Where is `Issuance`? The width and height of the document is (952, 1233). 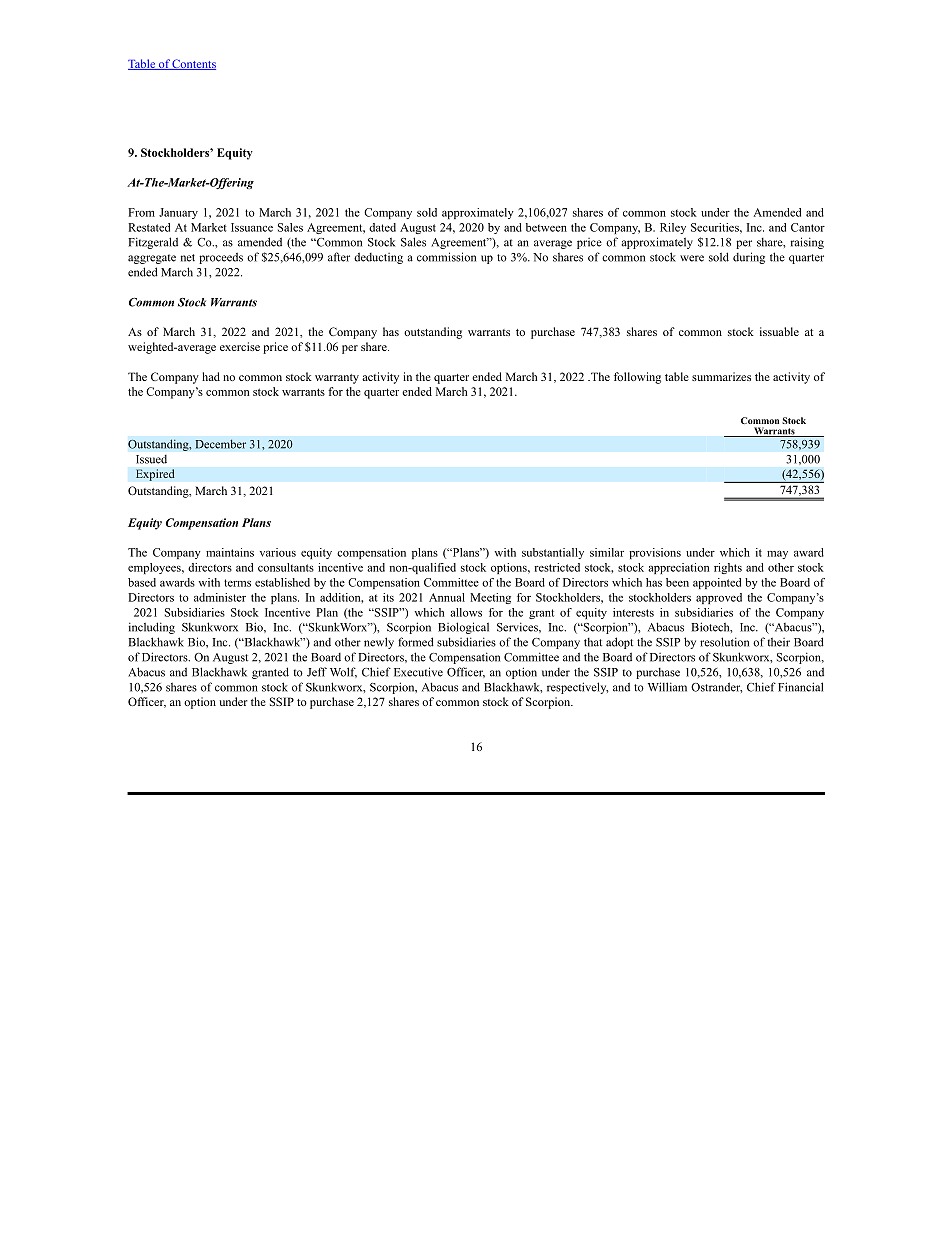 Issuance is located at coordinates (252, 227).
